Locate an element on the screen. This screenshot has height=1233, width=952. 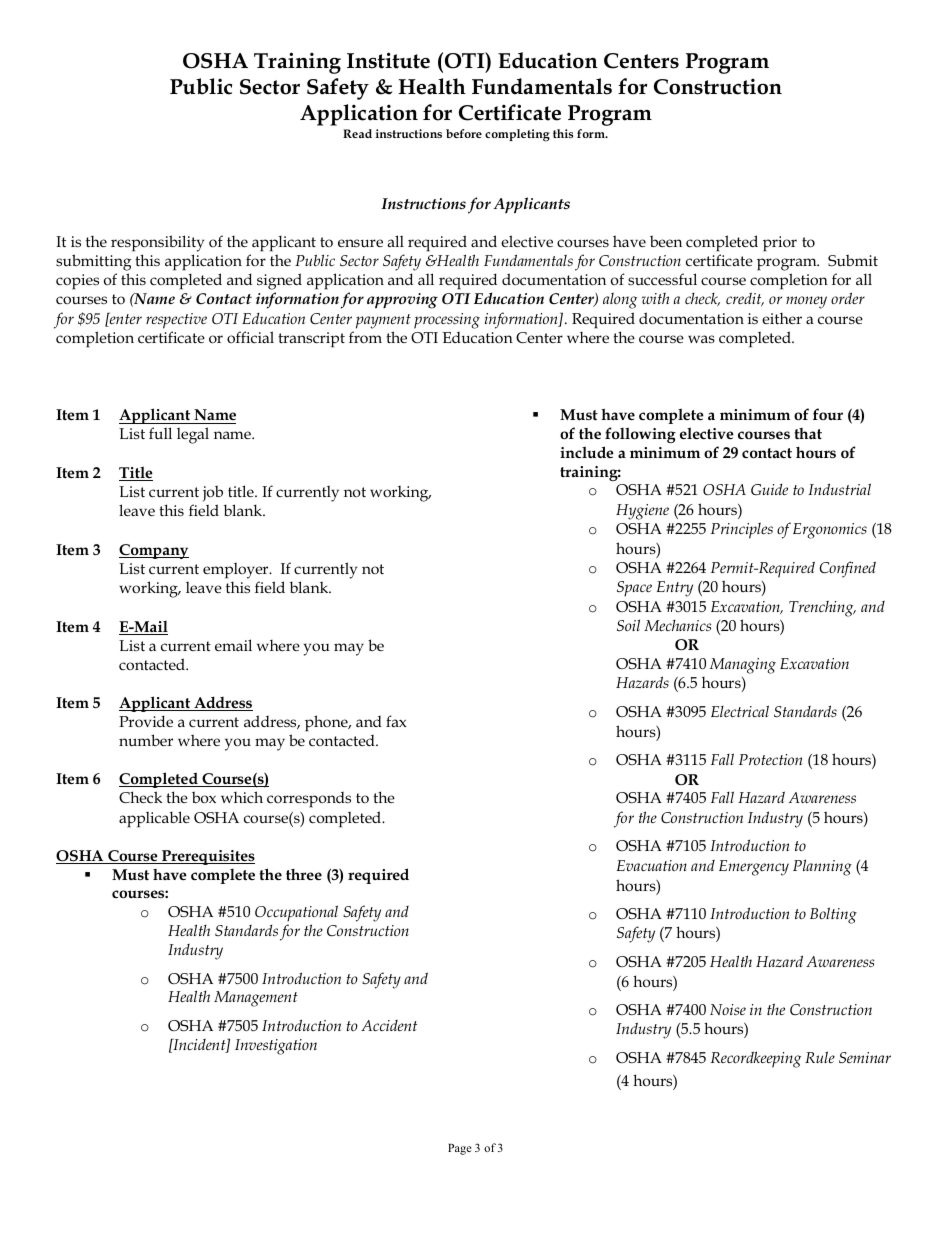
prior is located at coordinates (780, 244).
